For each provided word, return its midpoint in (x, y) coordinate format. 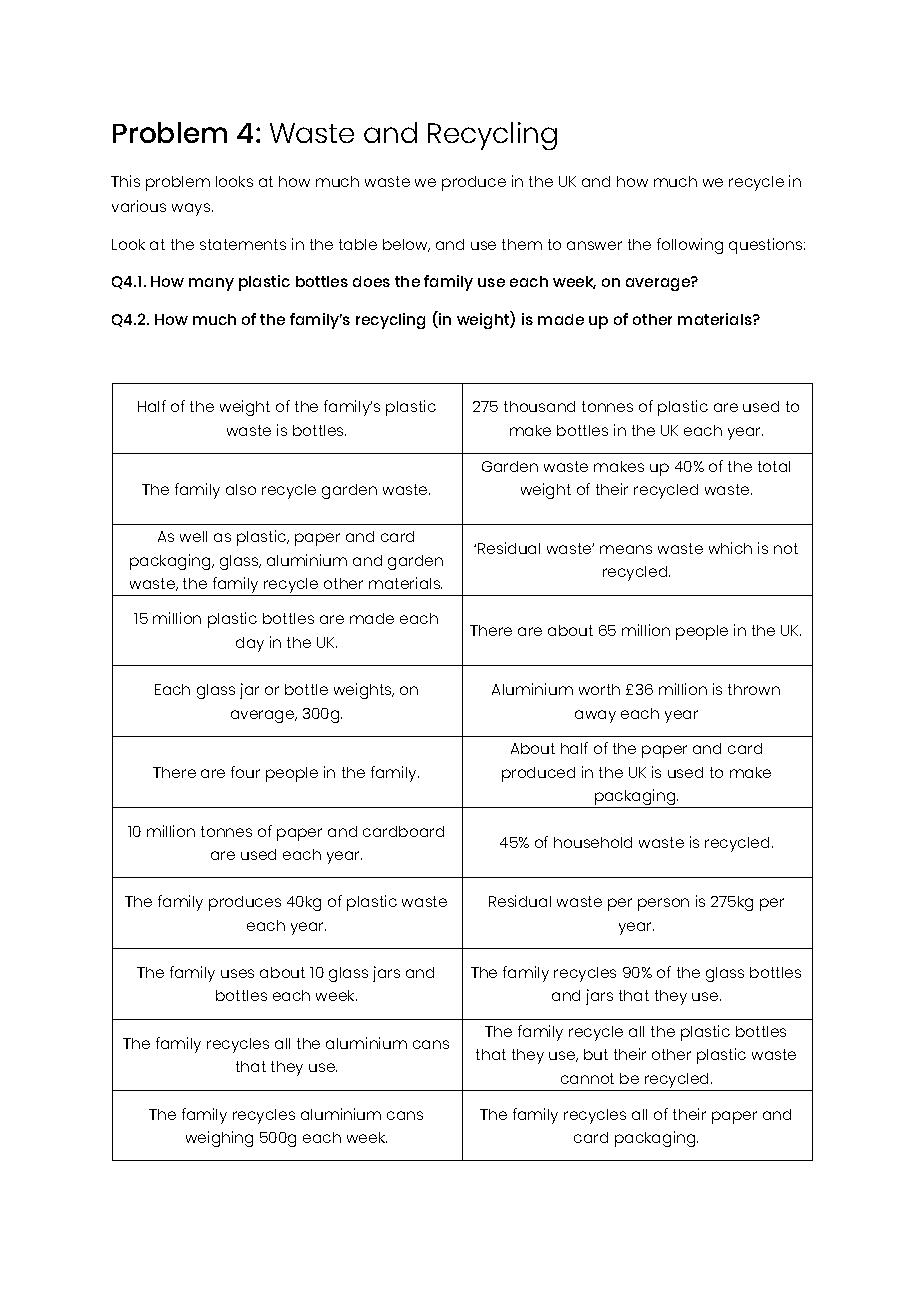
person (663, 904)
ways (192, 209)
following (690, 246)
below (406, 245)
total (774, 466)
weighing (219, 1139)
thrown (754, 689)
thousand (539, 406)
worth (599, 689)
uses (237, 973)
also (241, 489)
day (250, 644)
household (593, 842)
